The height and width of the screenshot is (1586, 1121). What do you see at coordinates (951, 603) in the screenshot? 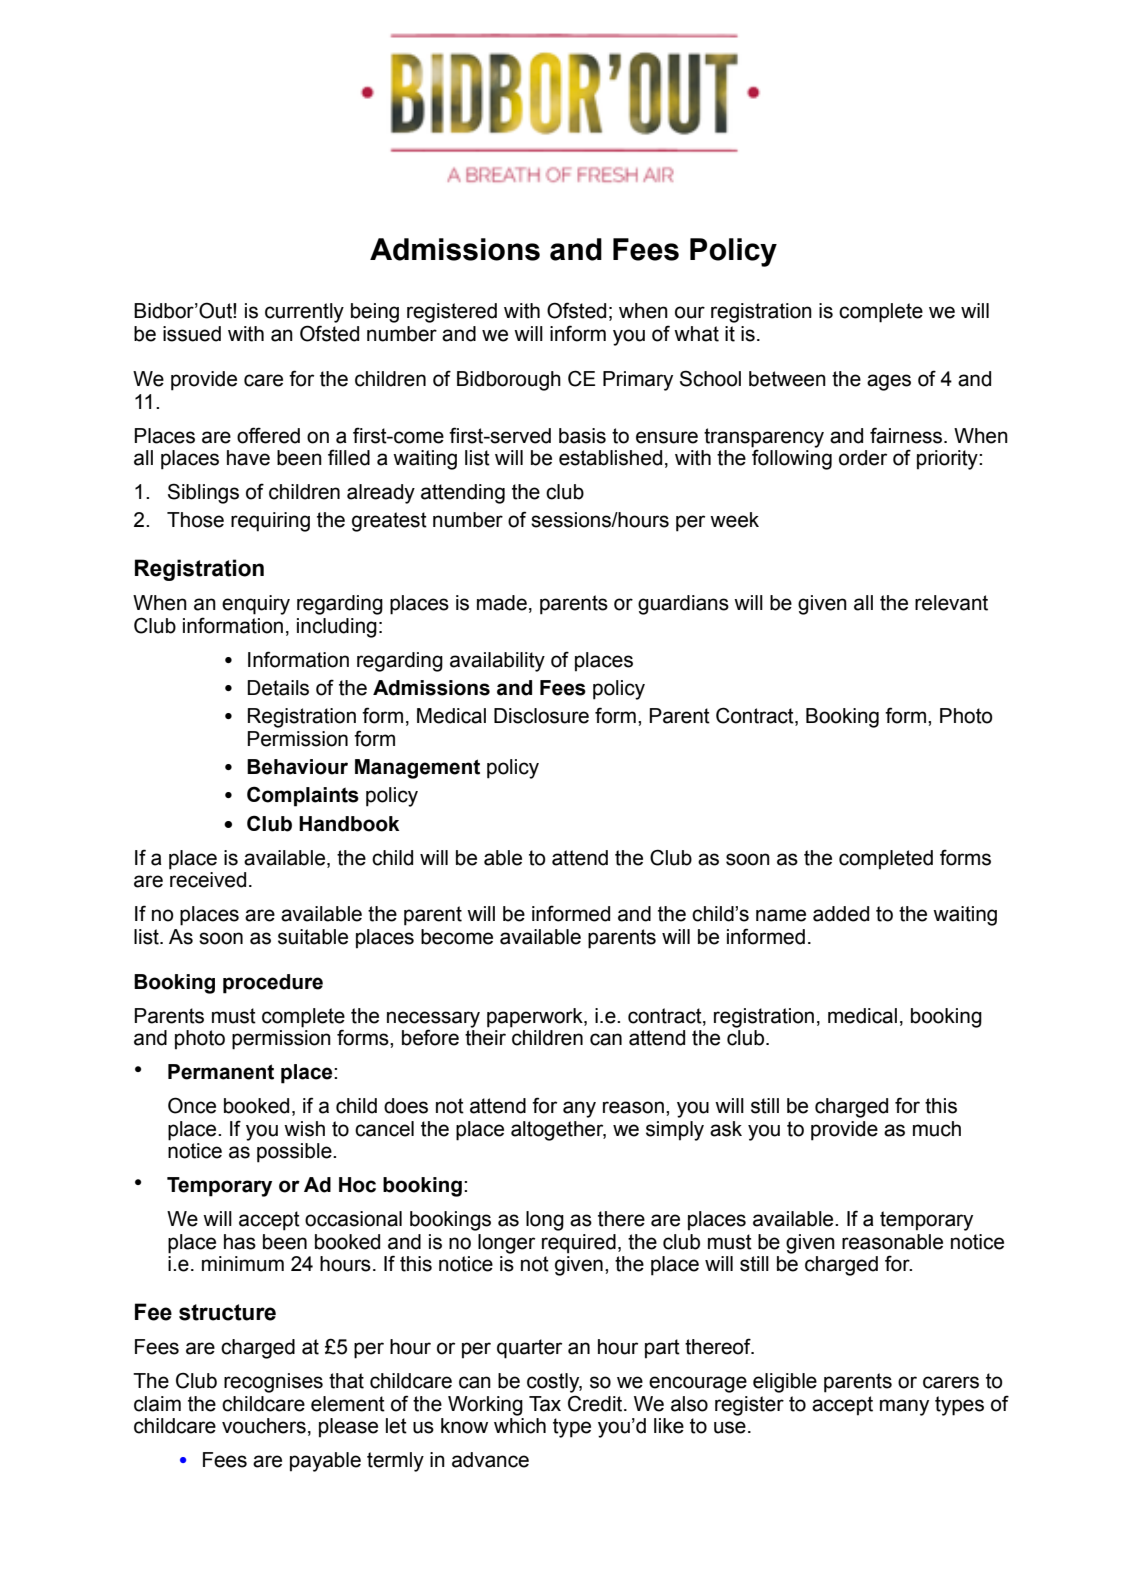
I see `relevant` at bounding box center [951, 603].
